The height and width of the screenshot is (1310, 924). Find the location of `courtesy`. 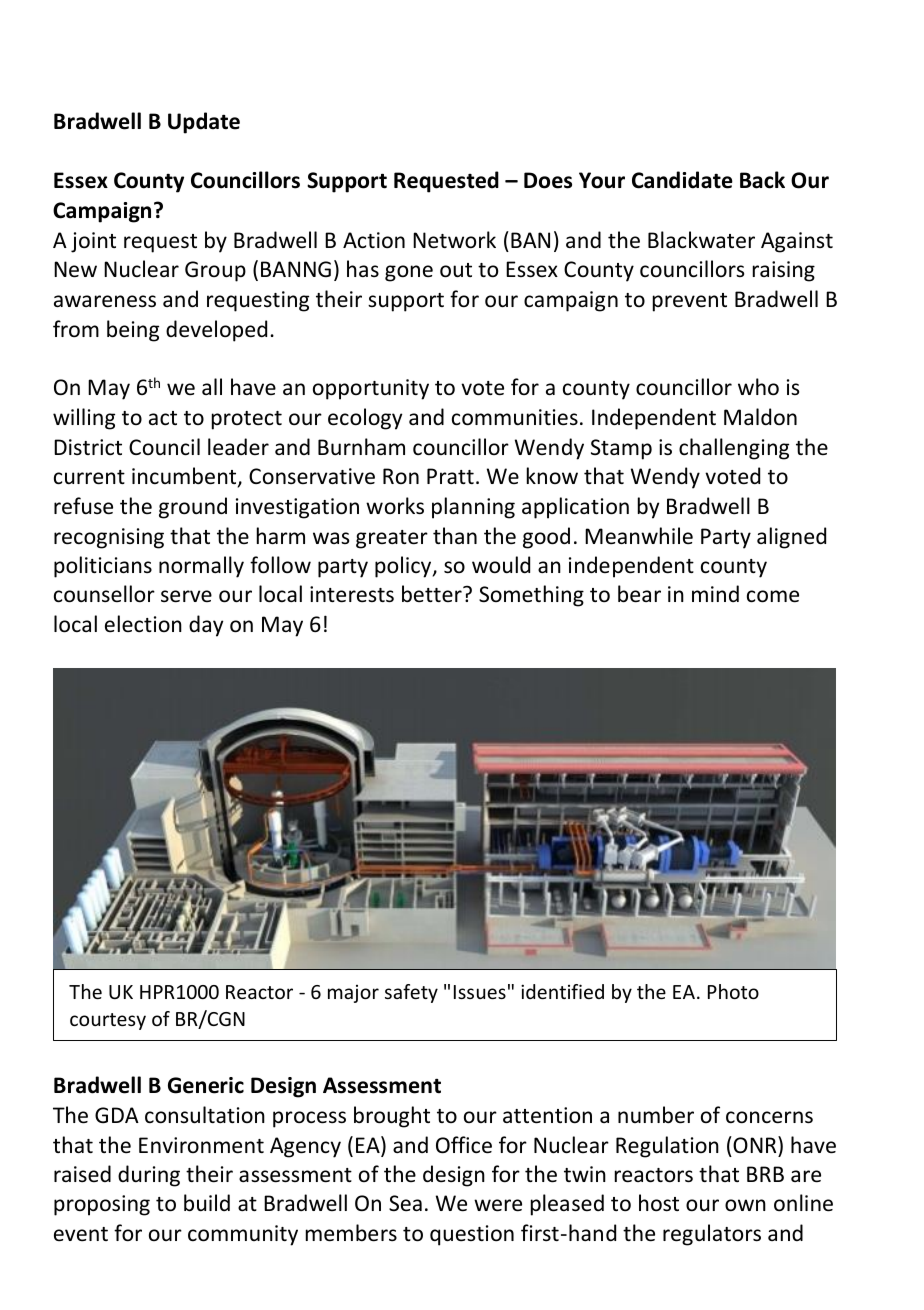

courtesy is located at coordinates (108, 1021).
